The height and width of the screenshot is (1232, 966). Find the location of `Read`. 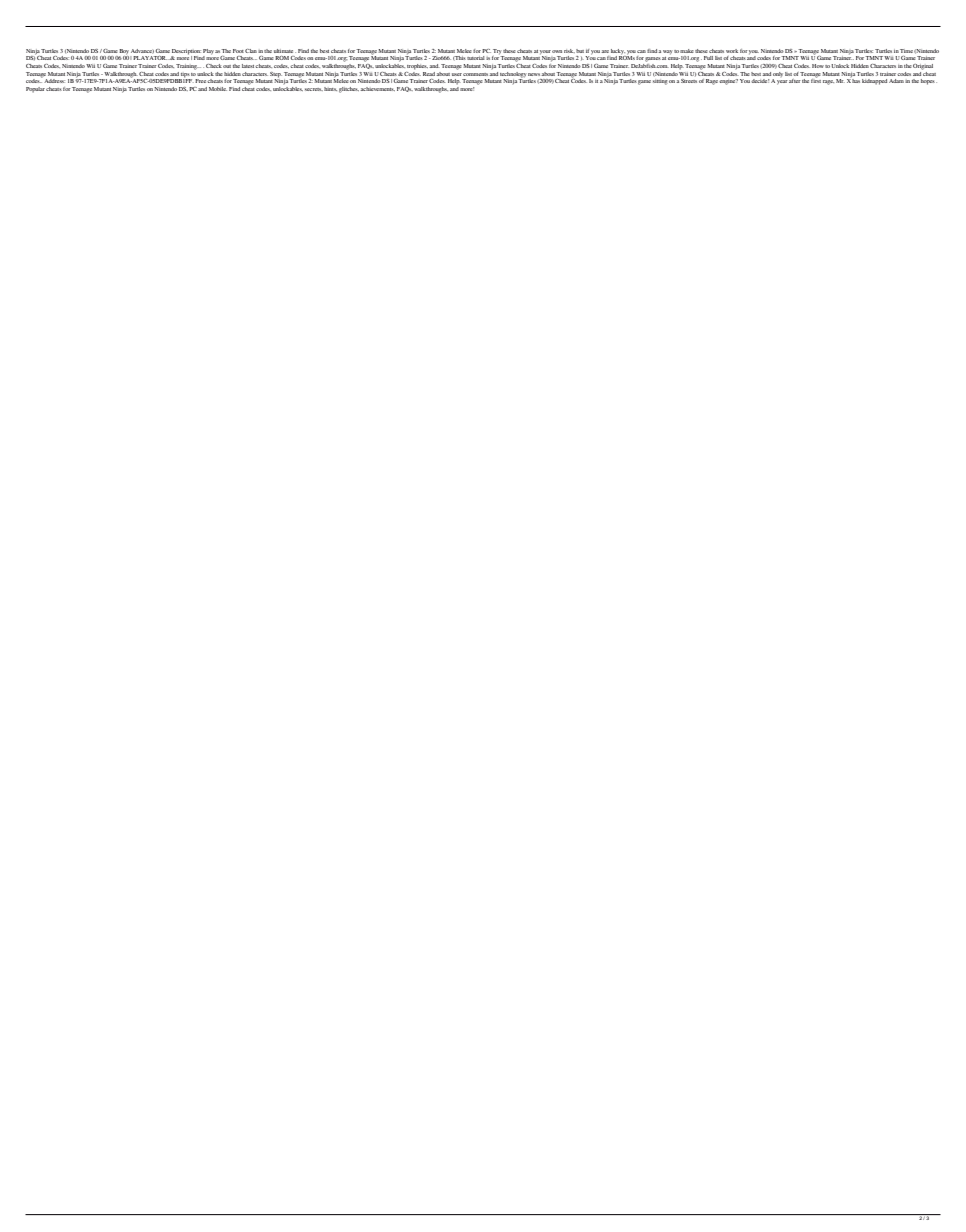

Read is located at coordinates (429, 74).
